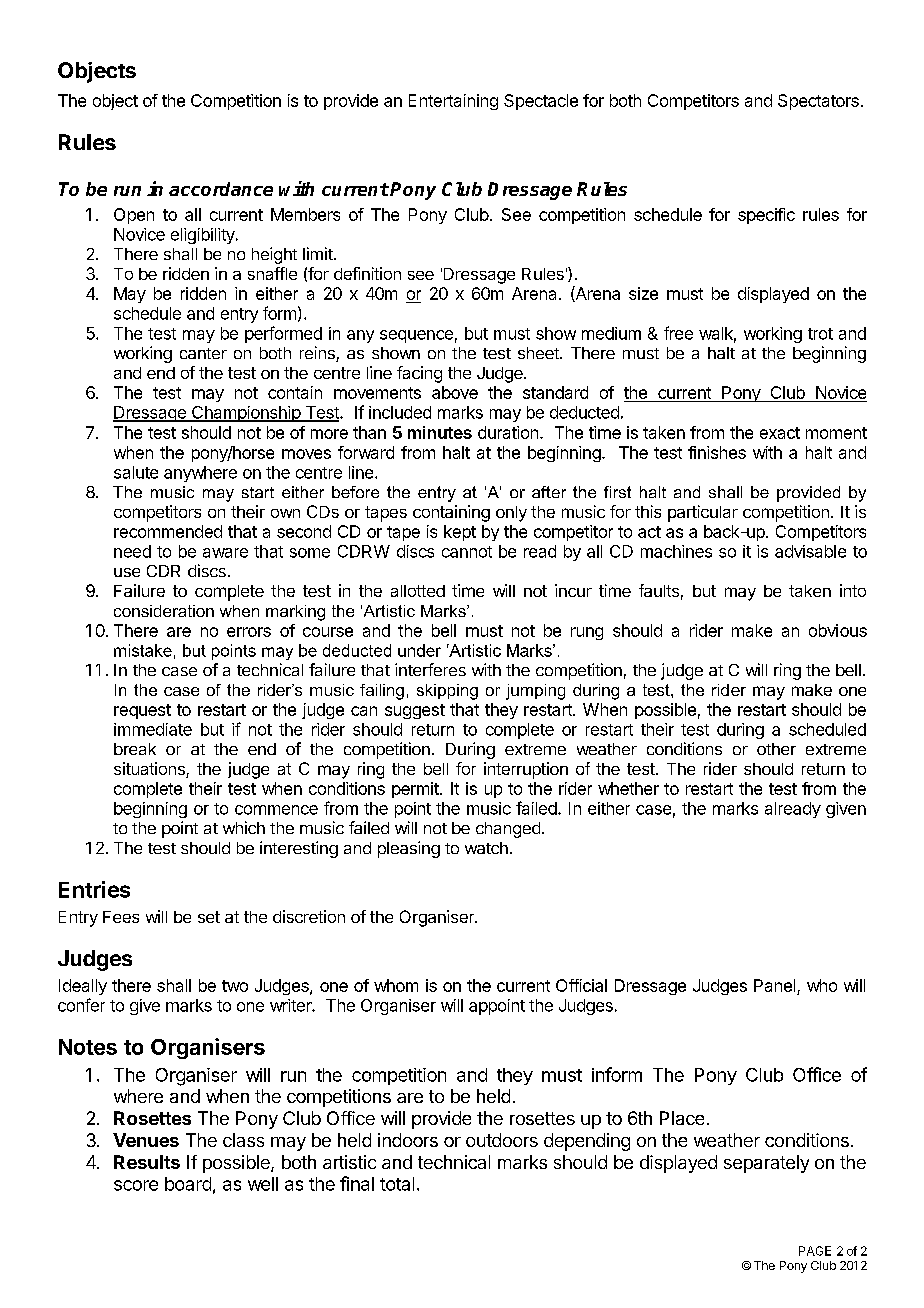 The image size is (924, 1308). I want to click on other, so click(776, 749).
